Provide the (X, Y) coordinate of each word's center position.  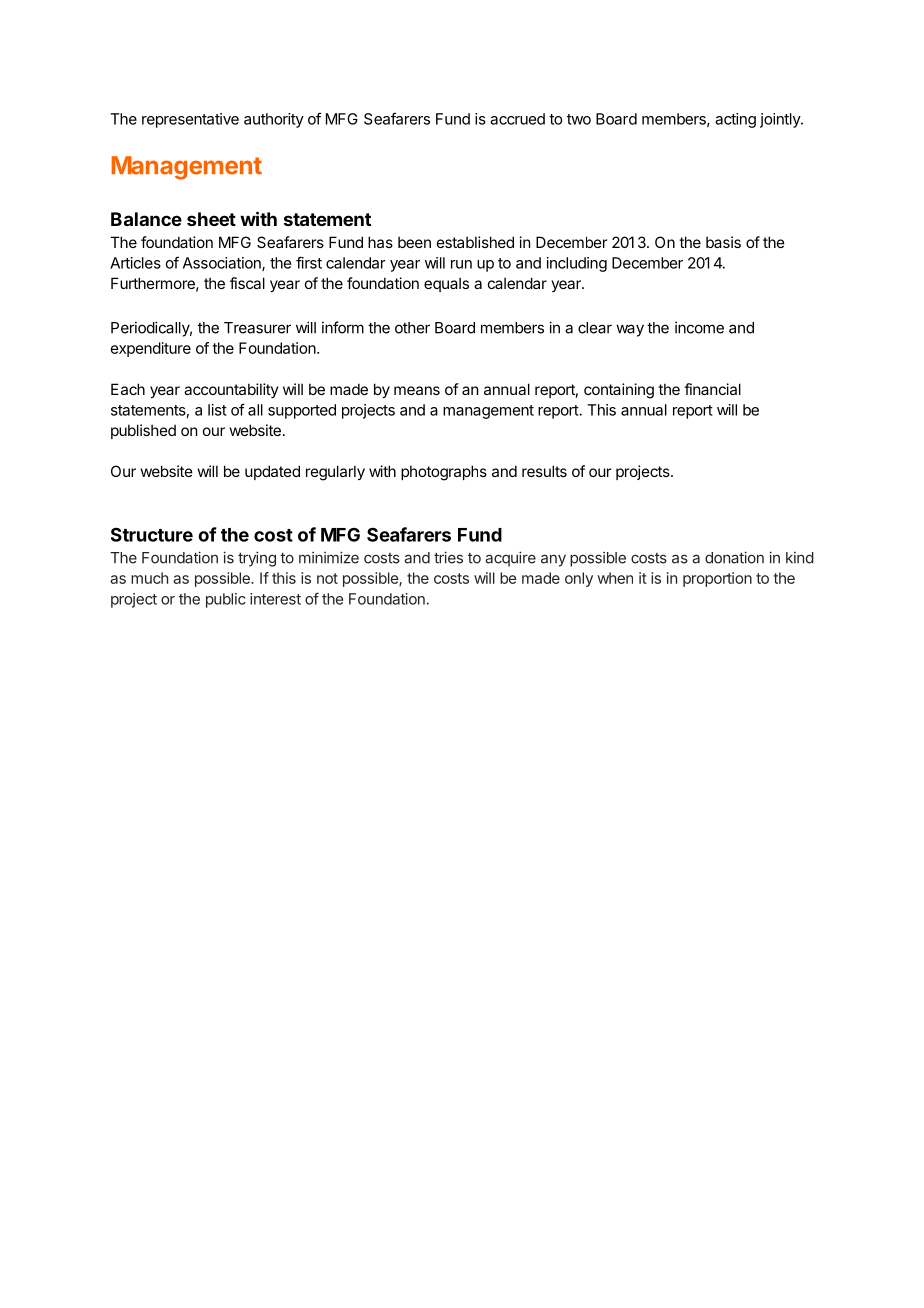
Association (223, 264)
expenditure (151, 349)
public (226, 600)
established (475, 242)
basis (723, 242)
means (417, 390)
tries (448, 557)
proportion (717, 579)
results (544, 471)
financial (712, 389)
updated (272, 472)
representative (190, 120)
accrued (517, 119)
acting (735, 120)
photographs (444, 473)
